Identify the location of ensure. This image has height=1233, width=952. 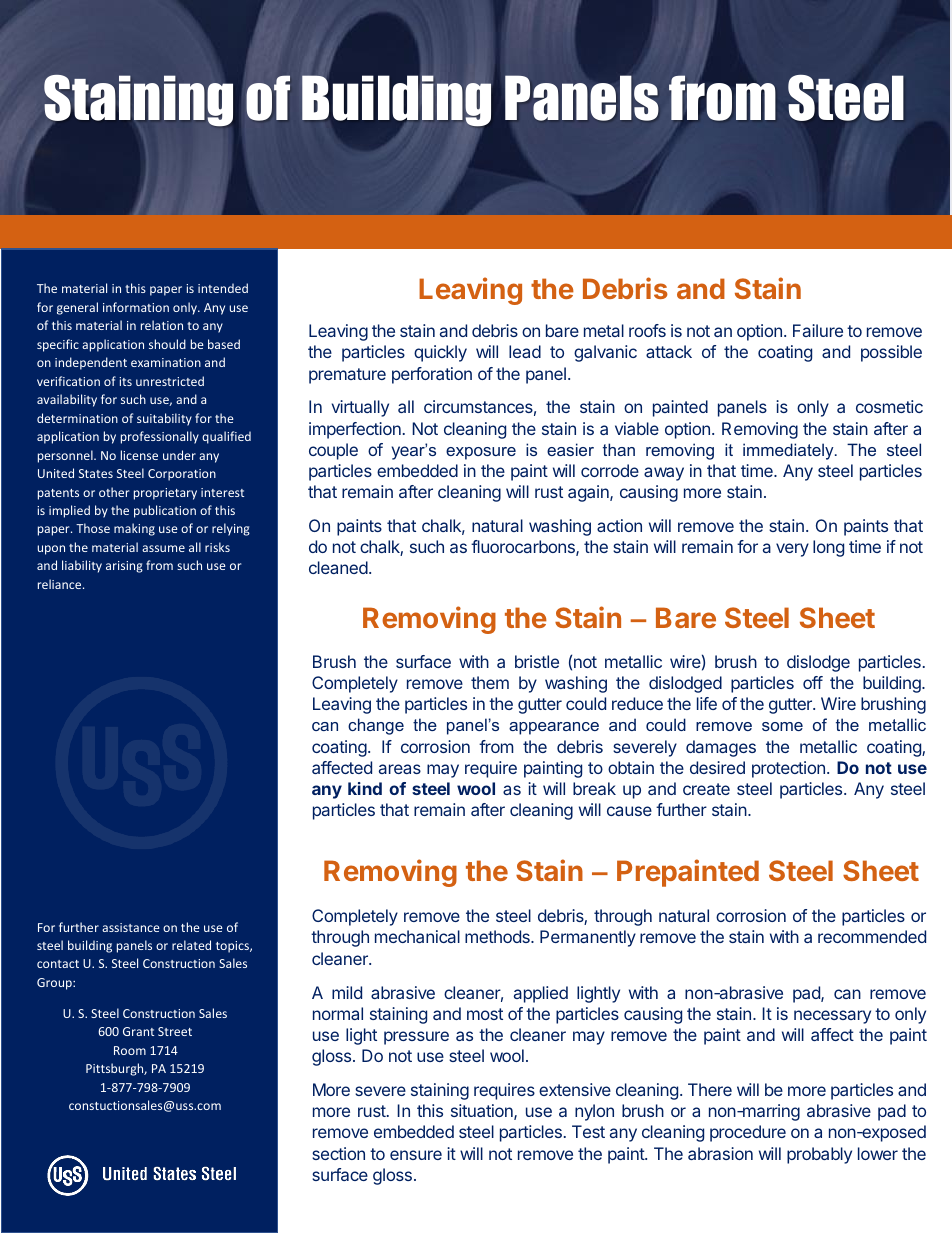
(416, 1155).
